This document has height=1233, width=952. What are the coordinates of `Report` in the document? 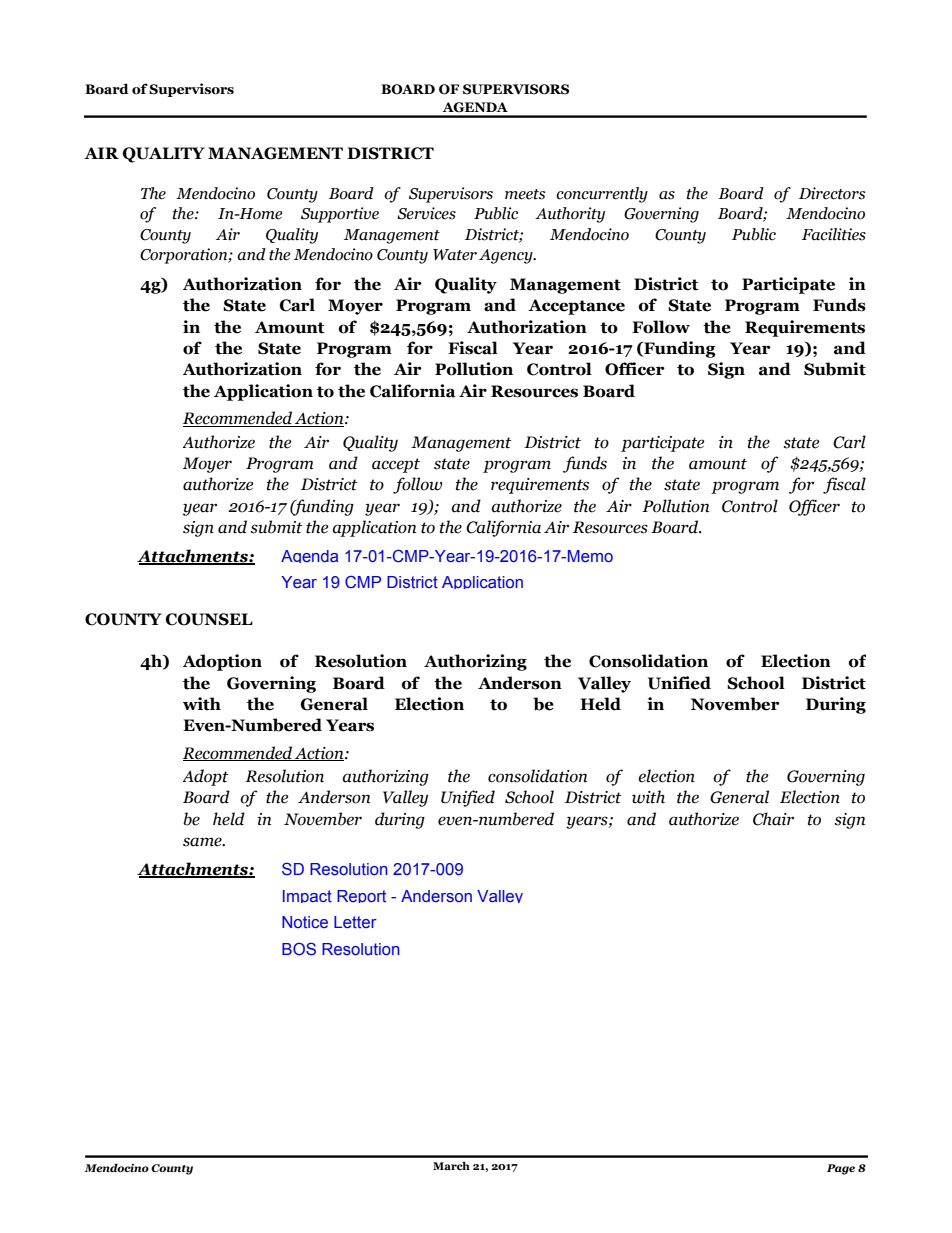 It's located at (361, 896).
